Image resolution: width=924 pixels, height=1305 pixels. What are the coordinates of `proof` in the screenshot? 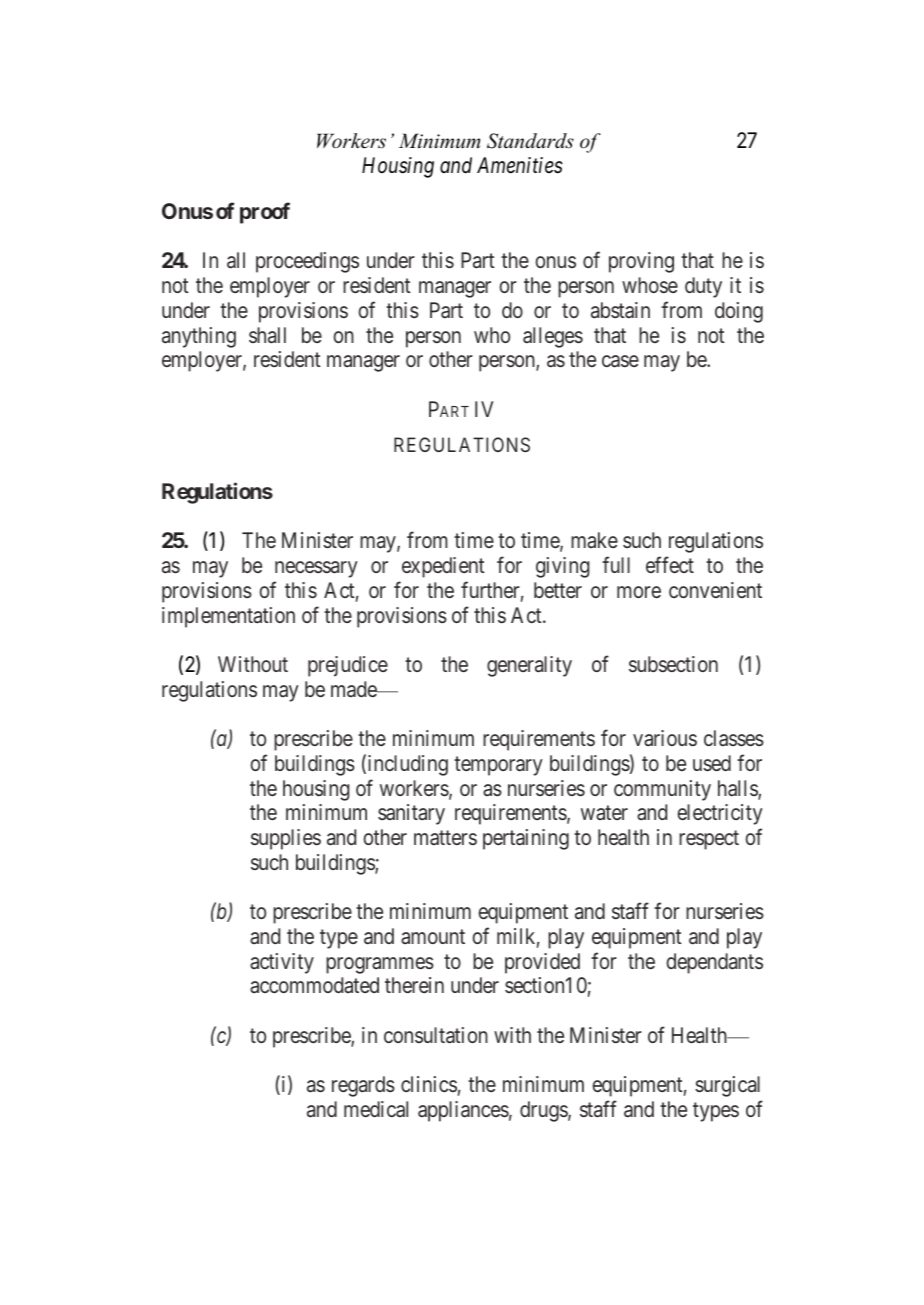 It's located at (265, 213).
